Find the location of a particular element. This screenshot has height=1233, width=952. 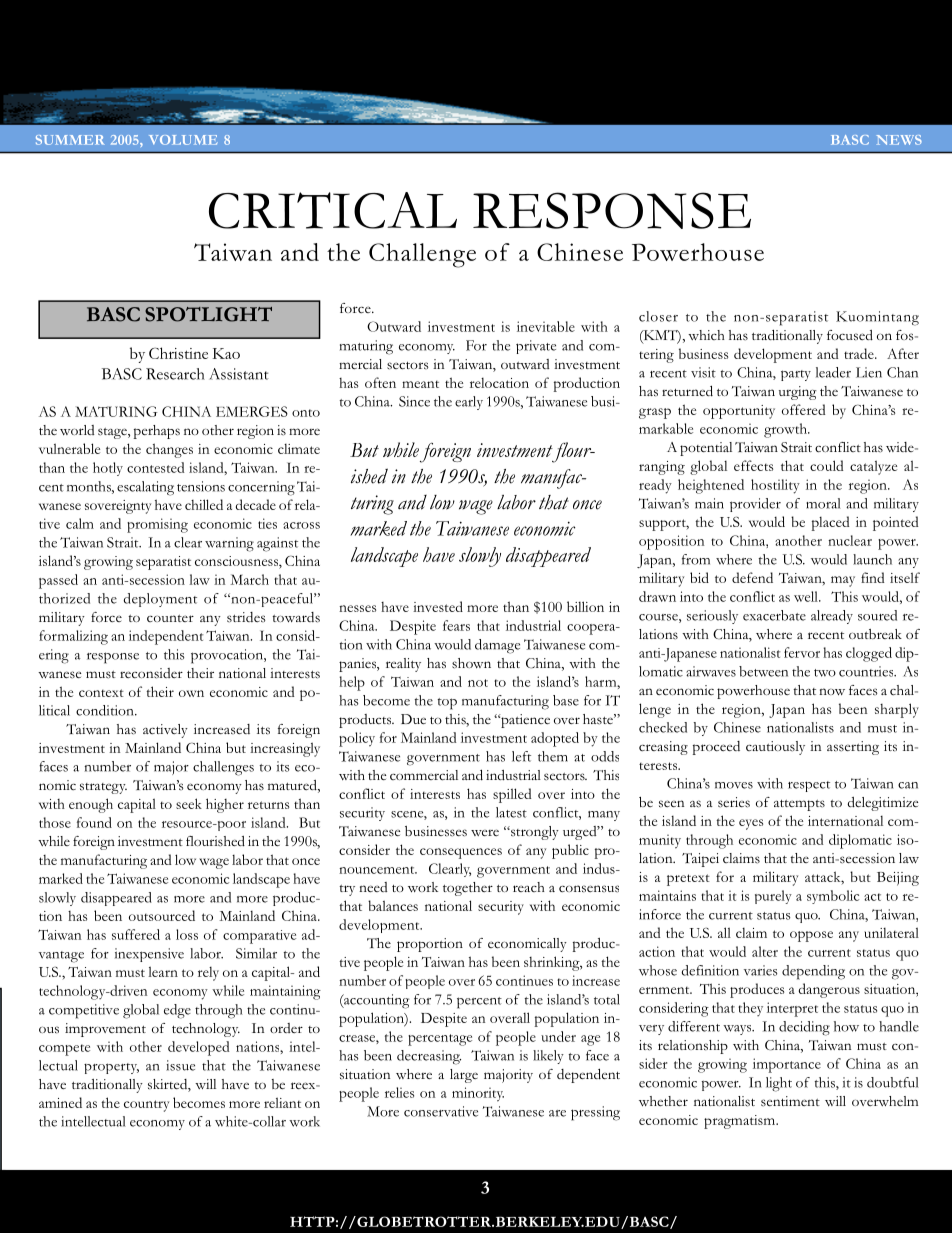

NEWS is located at coordinates (899, 140).
